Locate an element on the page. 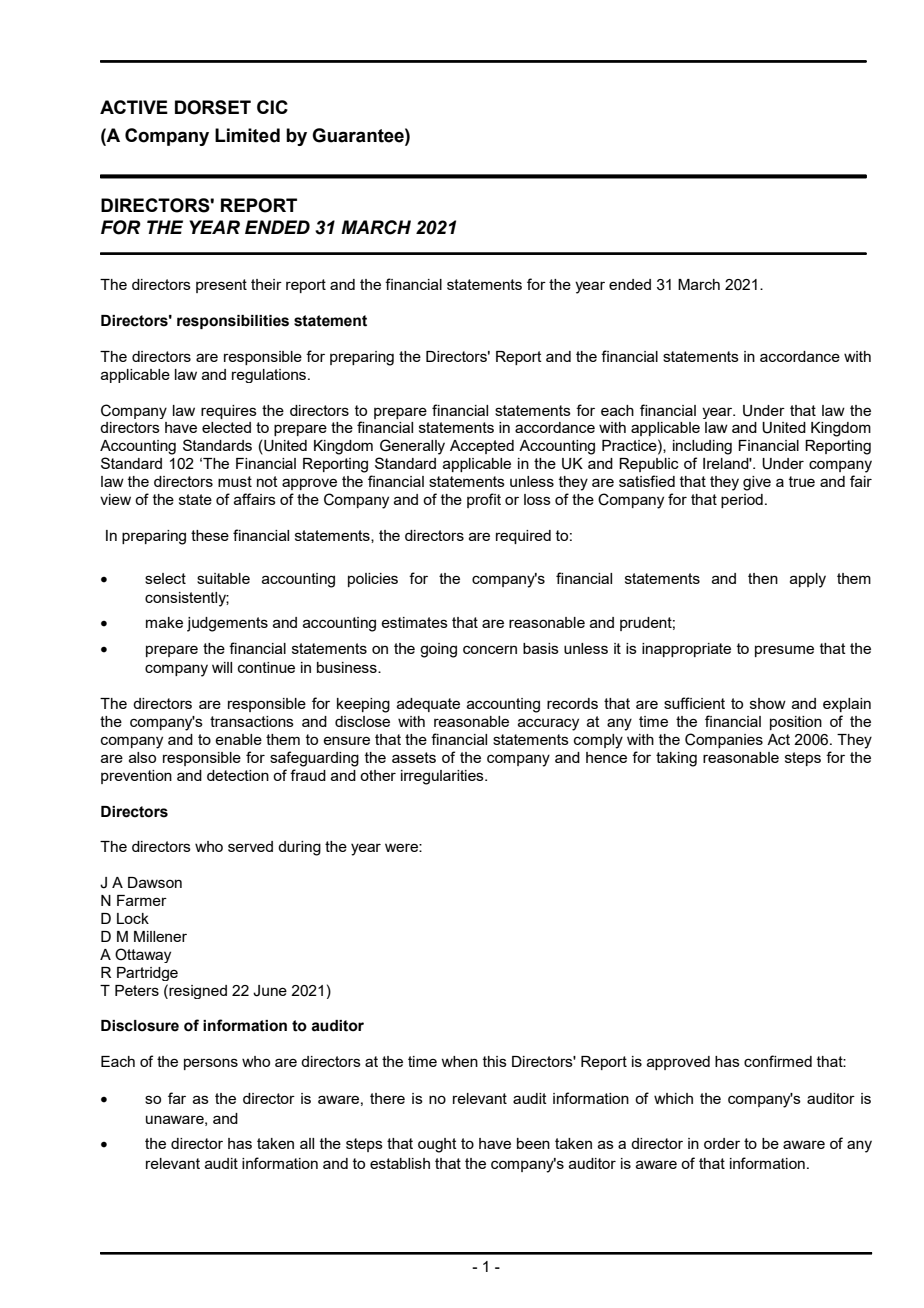  order is located at coordinates (722, 1143).
